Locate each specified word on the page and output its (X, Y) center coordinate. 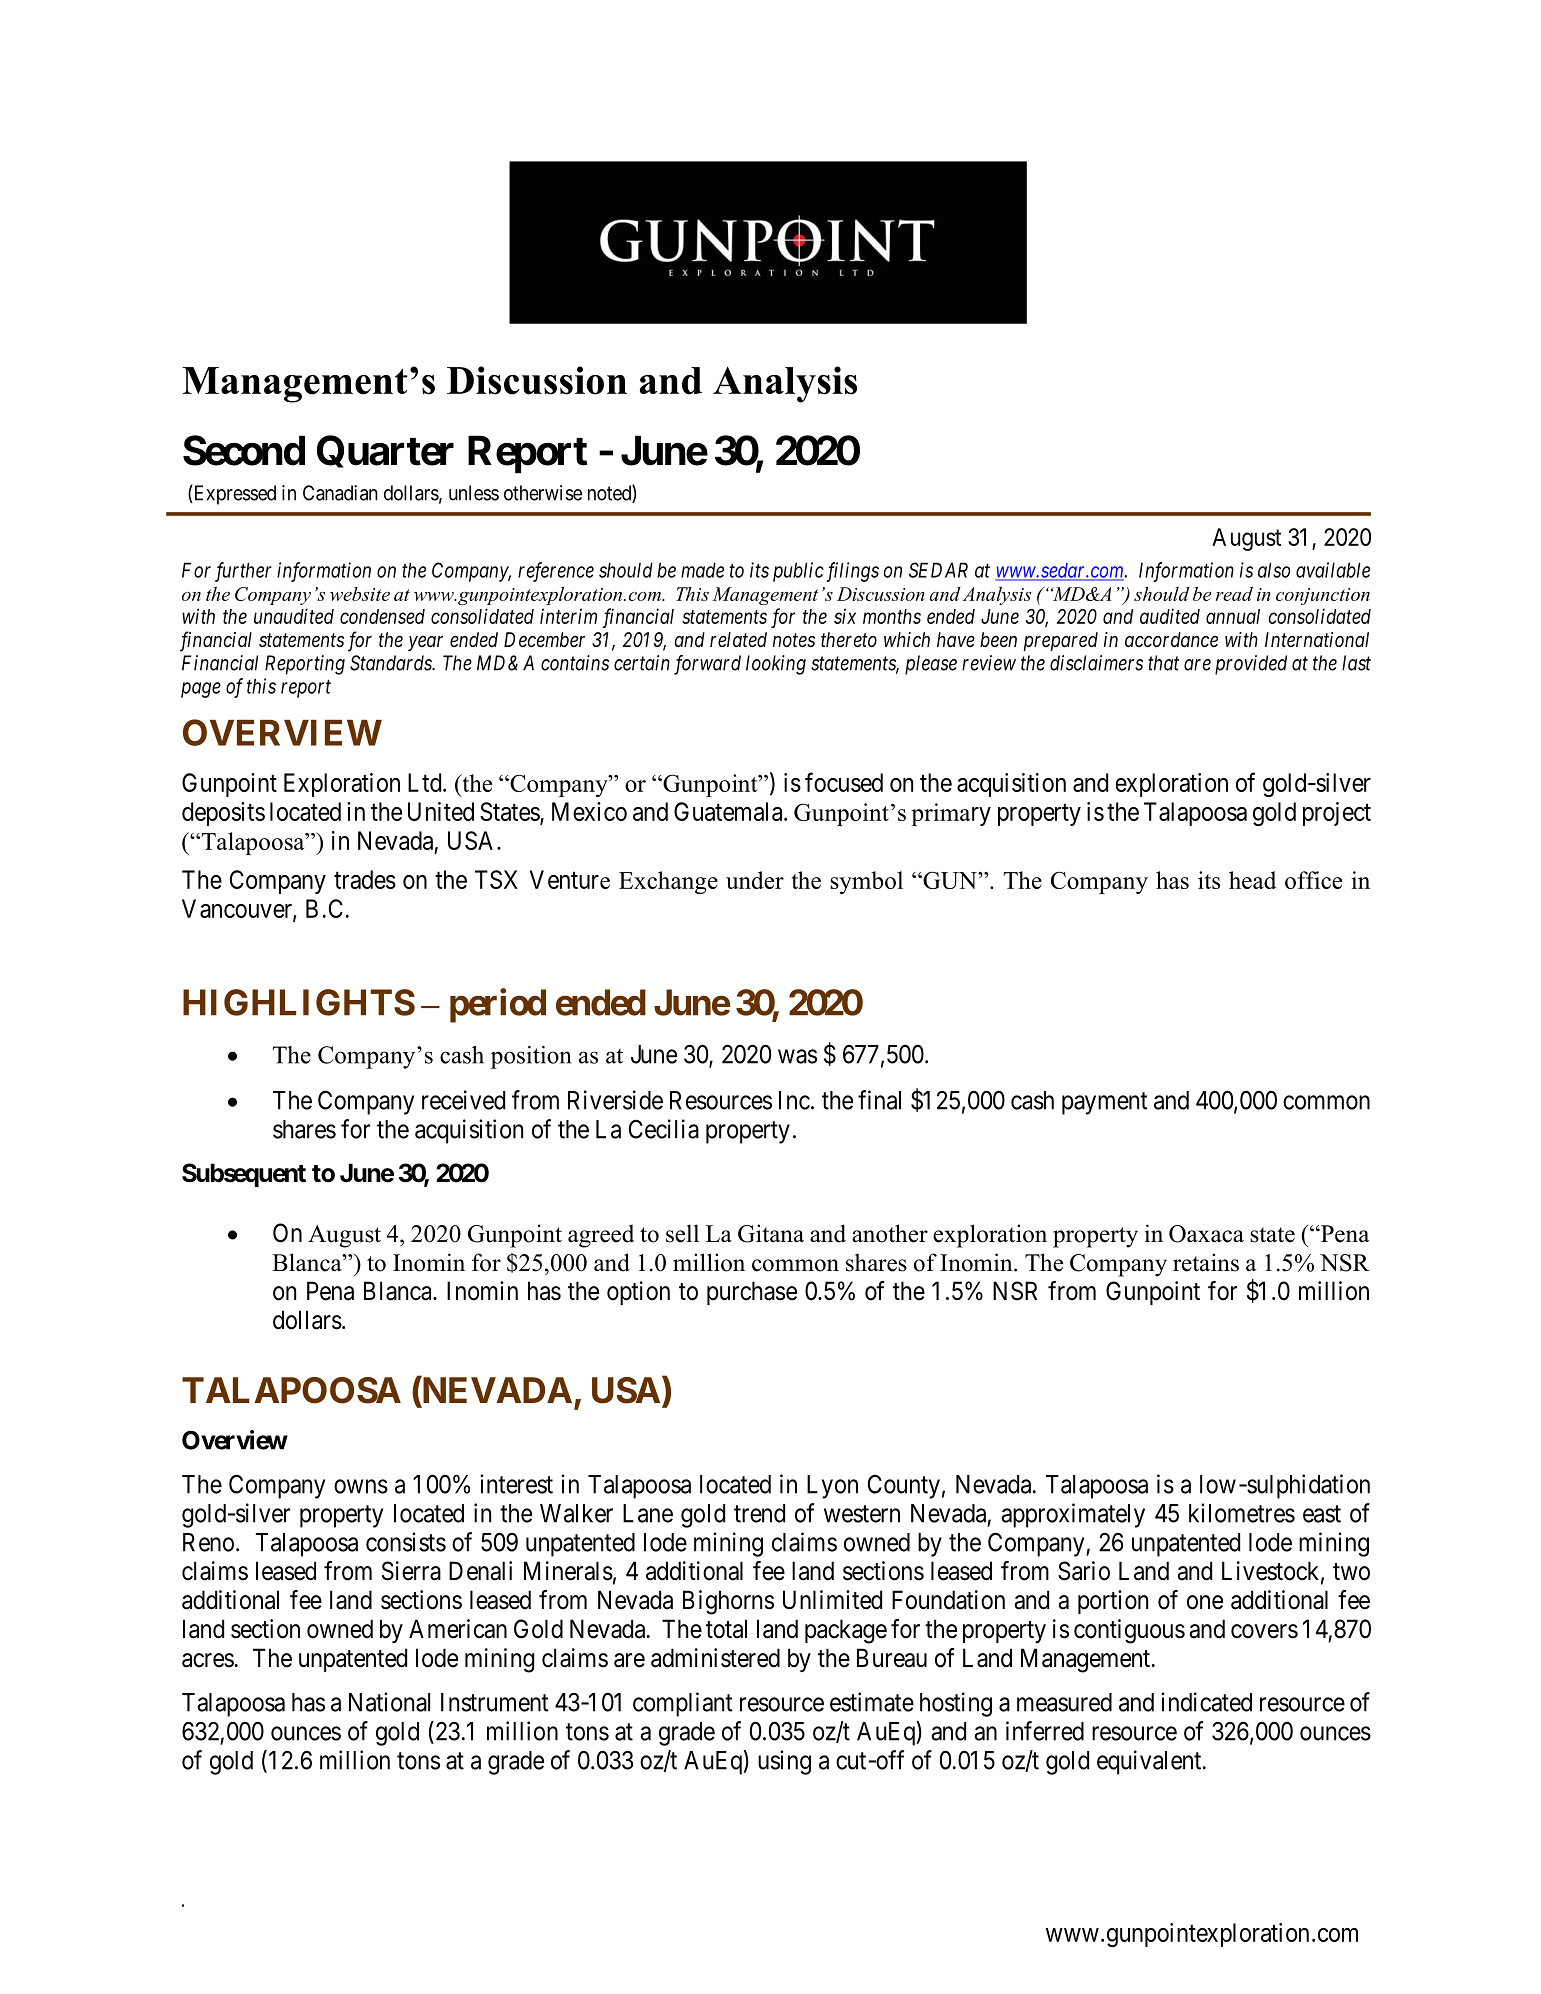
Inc (794, 1100)
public (798, 572)
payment (1105, 1103)
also (1274, 570)
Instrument (495, 1702)
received (463, 1100)
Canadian (340, 493)
